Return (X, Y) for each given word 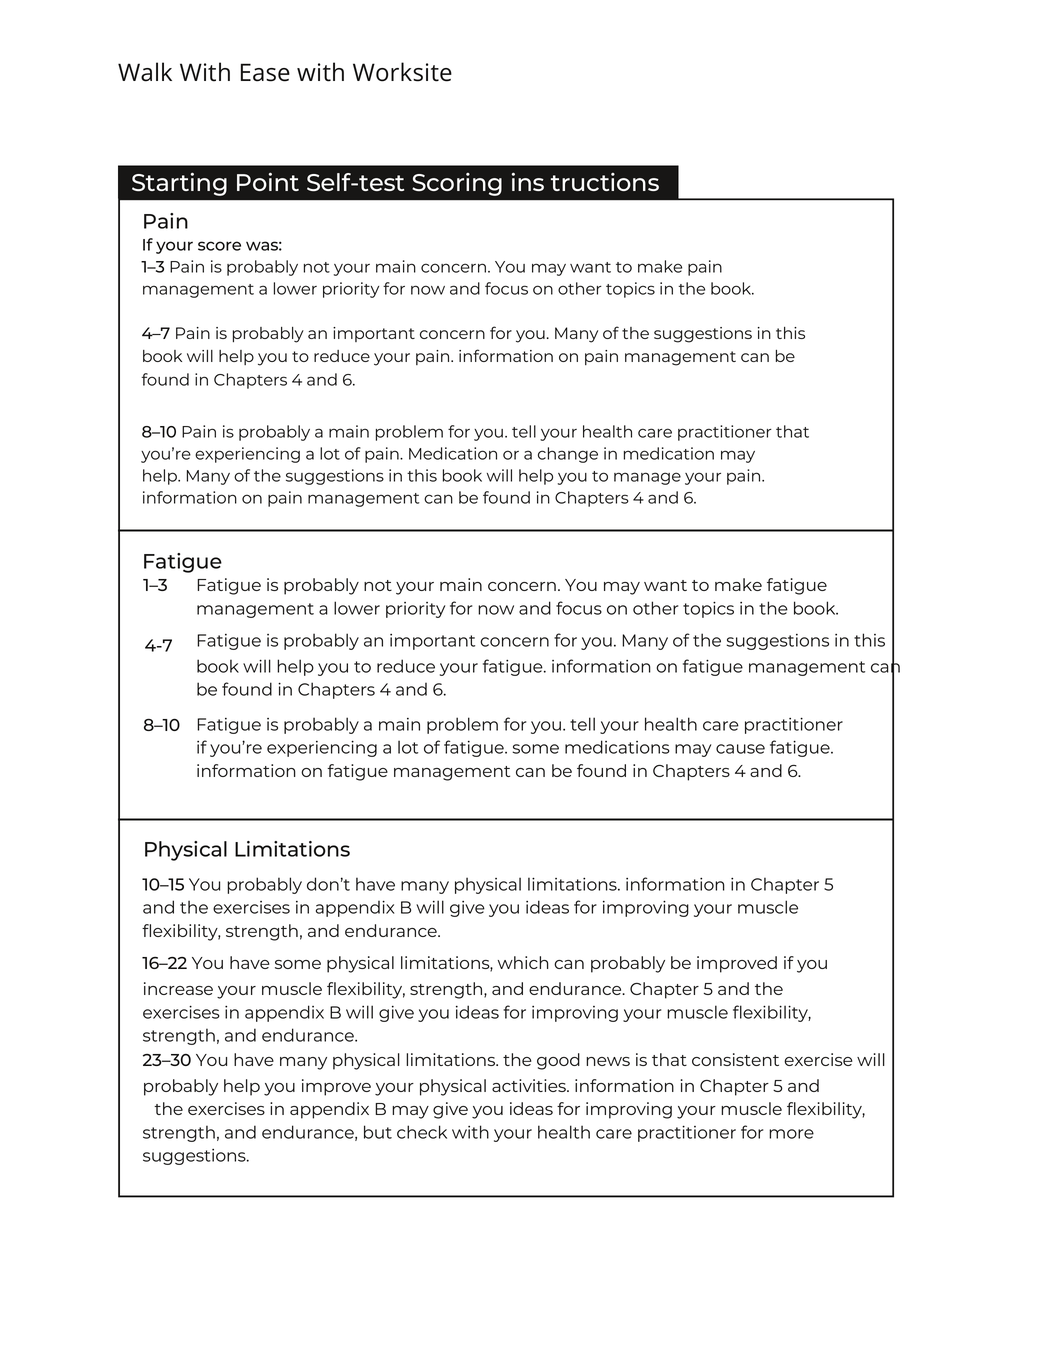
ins (528, 181)
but (378, 1132)
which (523, 962)
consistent (735, 1059)
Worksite (402, 72)
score (219, 246)
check (422, 1132)
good (558, 1061)
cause (740, 749)
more (791, 1134)
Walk (145, 72)
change (568, 455)
